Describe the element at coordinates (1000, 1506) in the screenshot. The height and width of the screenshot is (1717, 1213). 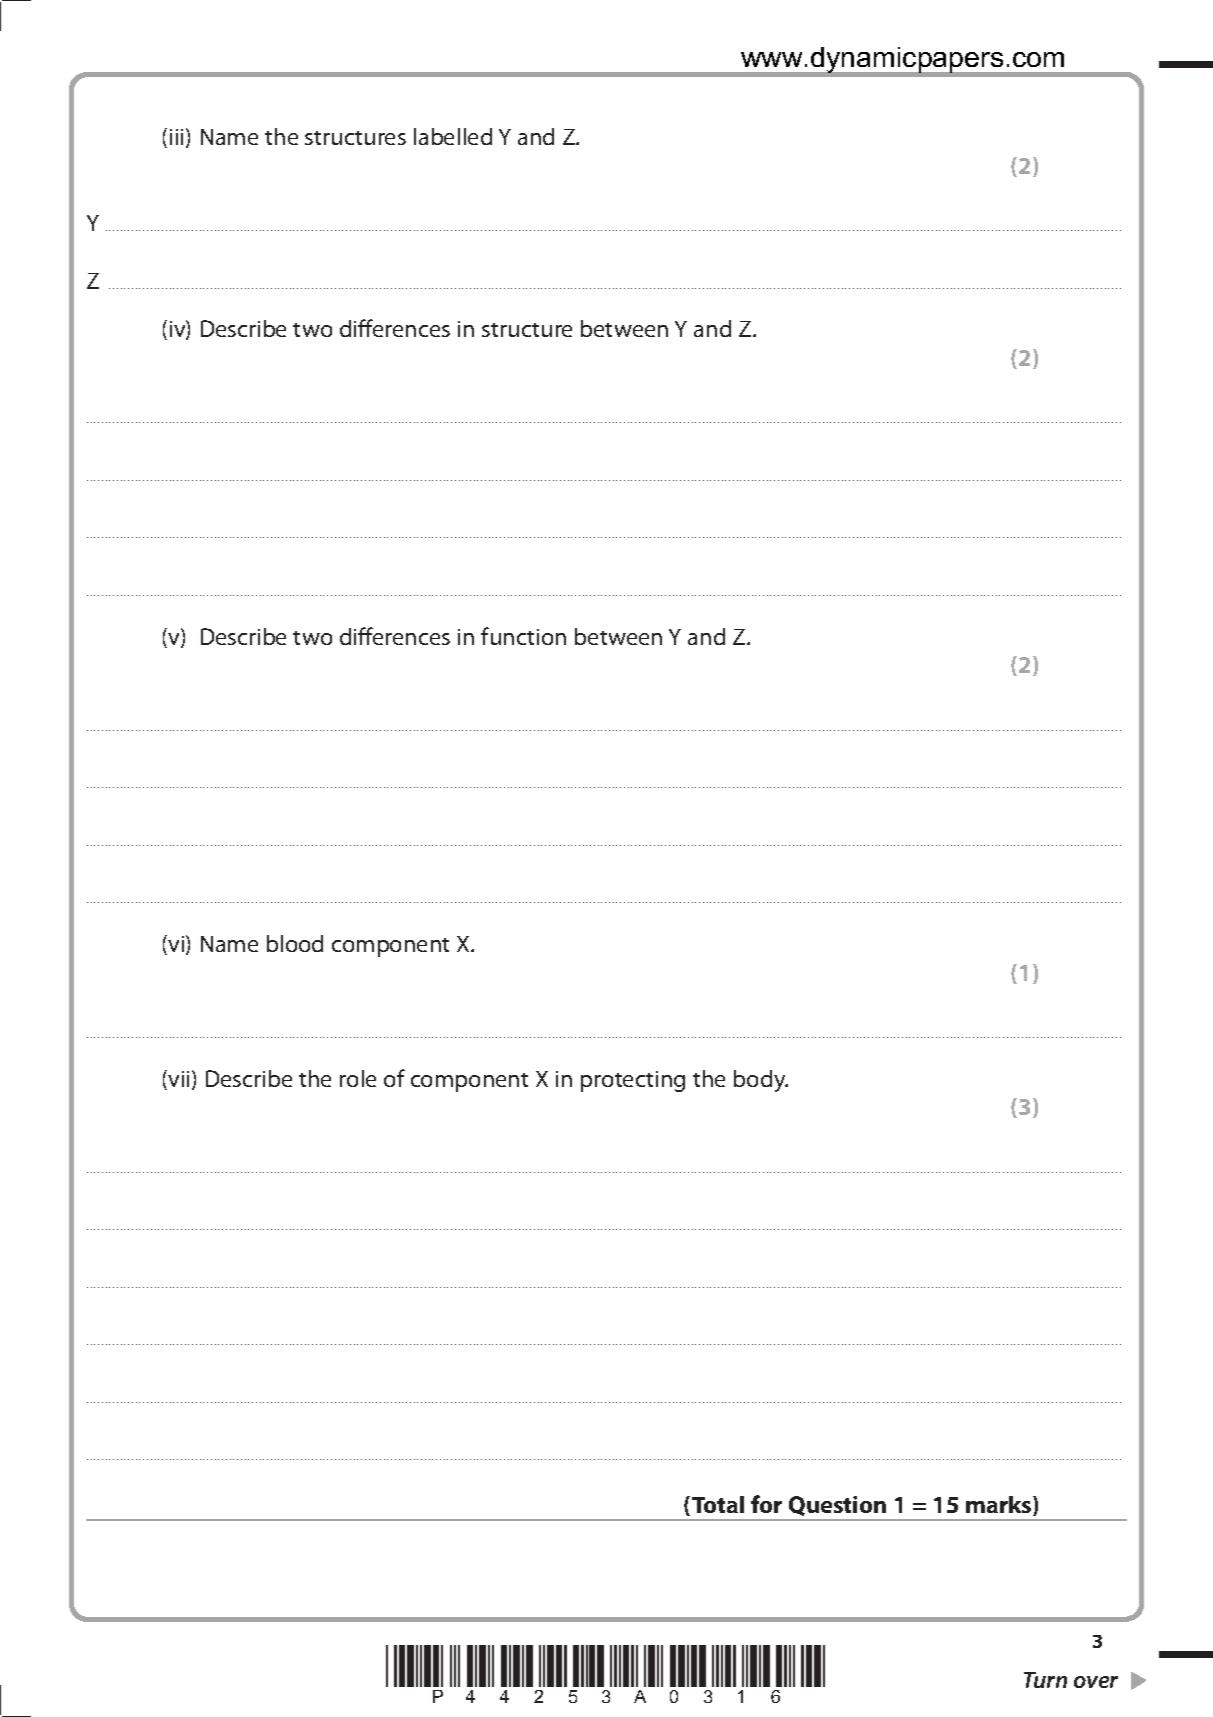
I see `marks` at that location.
